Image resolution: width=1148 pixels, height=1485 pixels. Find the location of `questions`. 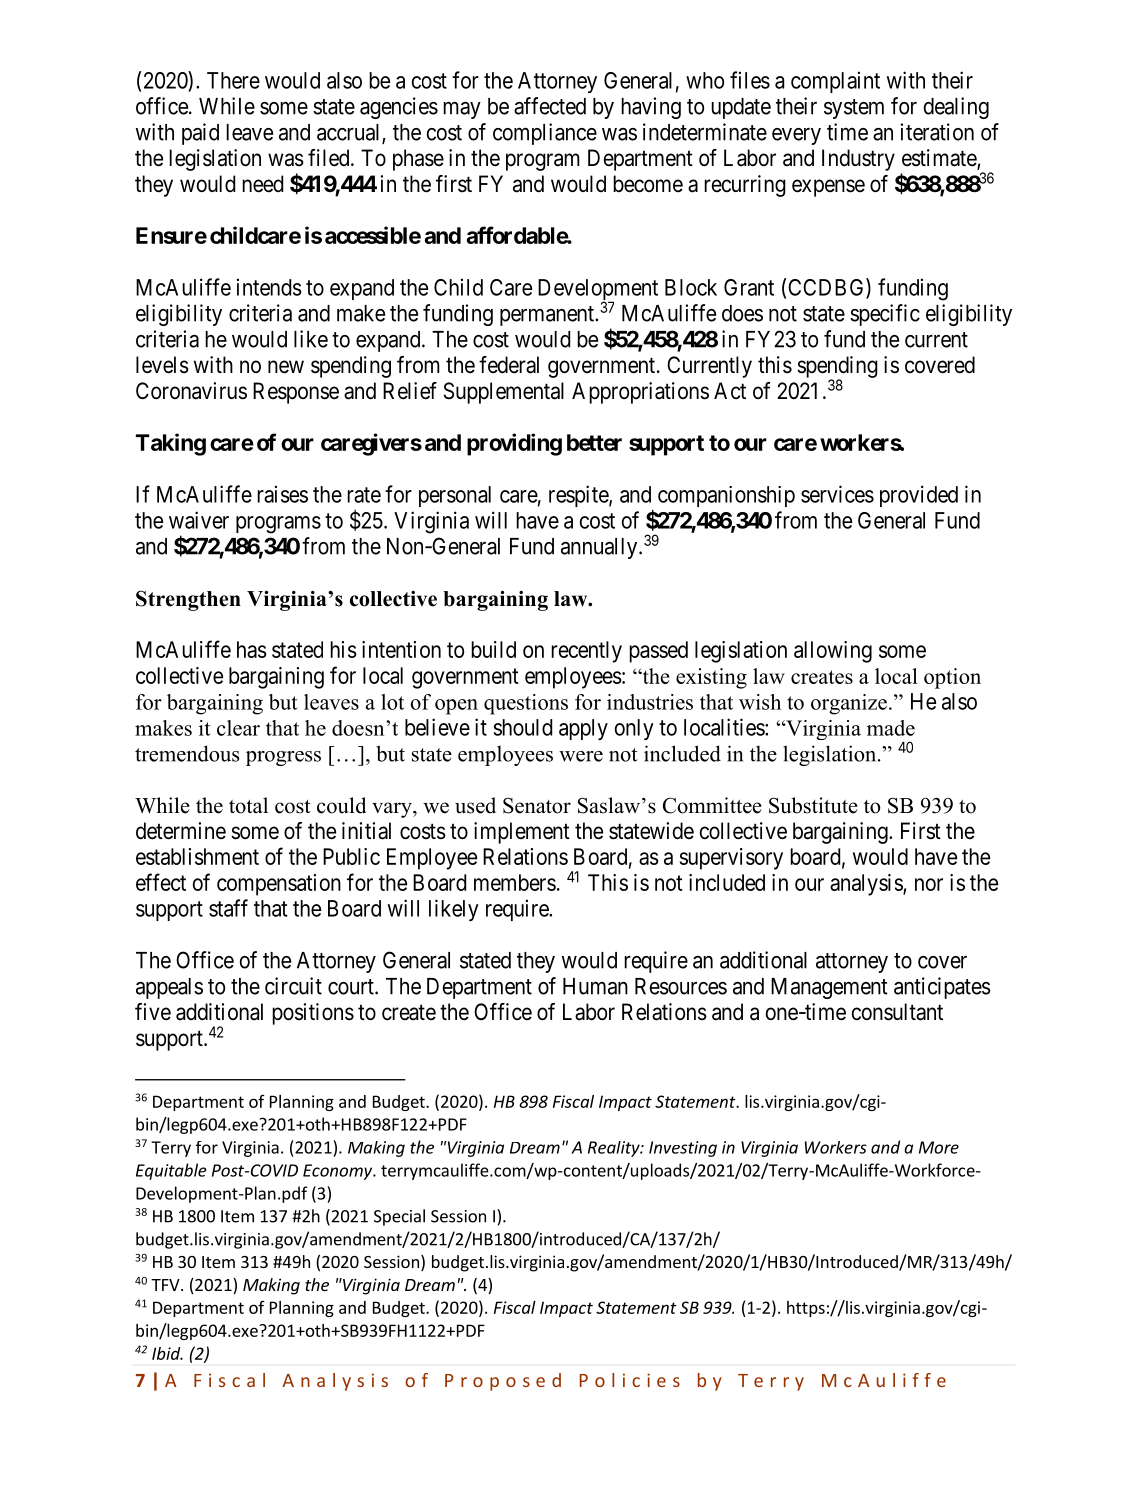

questions is located at coordinates (526, 704).
